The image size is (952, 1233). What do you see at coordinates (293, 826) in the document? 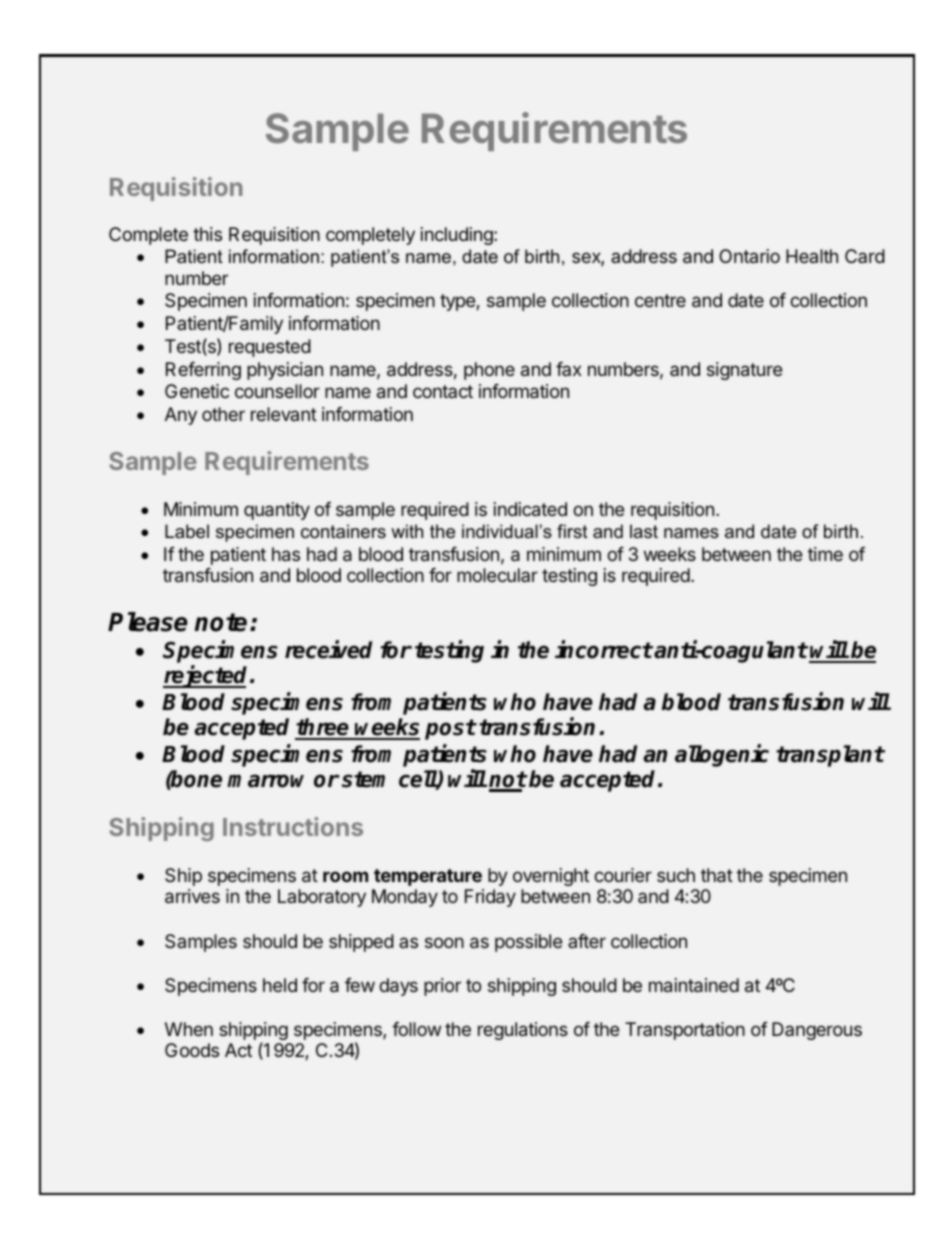
I see `Instructions` at bounding box center [293, 826].
